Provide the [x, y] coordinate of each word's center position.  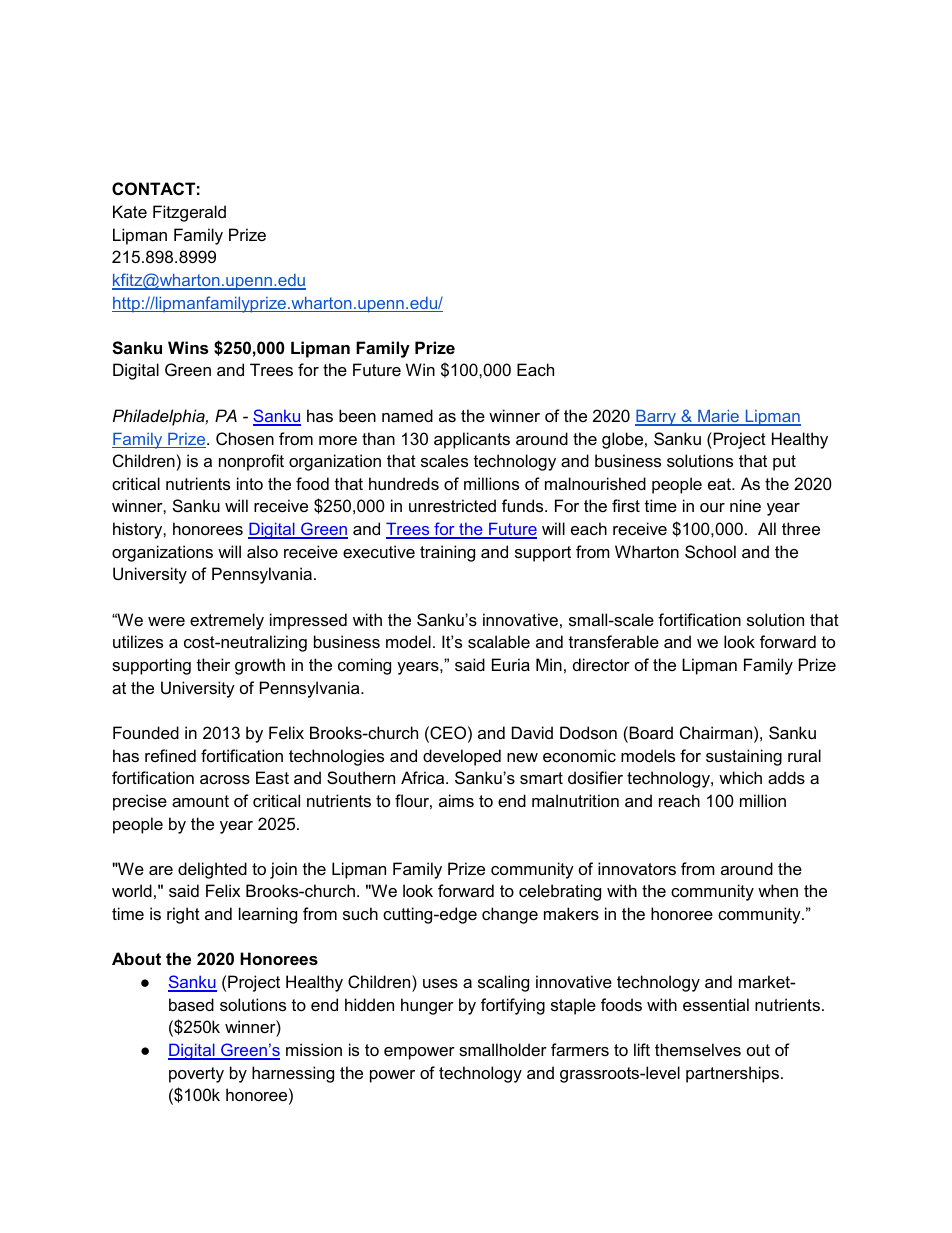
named [407, 415]
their [213, 664]
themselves [698, 1049]
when [778, 890]
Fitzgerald [189, 213]
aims [456, 800]
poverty [196, 1075]
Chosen [245, 438]
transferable [614, 641]
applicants [472, 440]
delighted [212, 870]
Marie [719, 417]
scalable [499, 641]
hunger [427, 1006]
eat [721, 484]
